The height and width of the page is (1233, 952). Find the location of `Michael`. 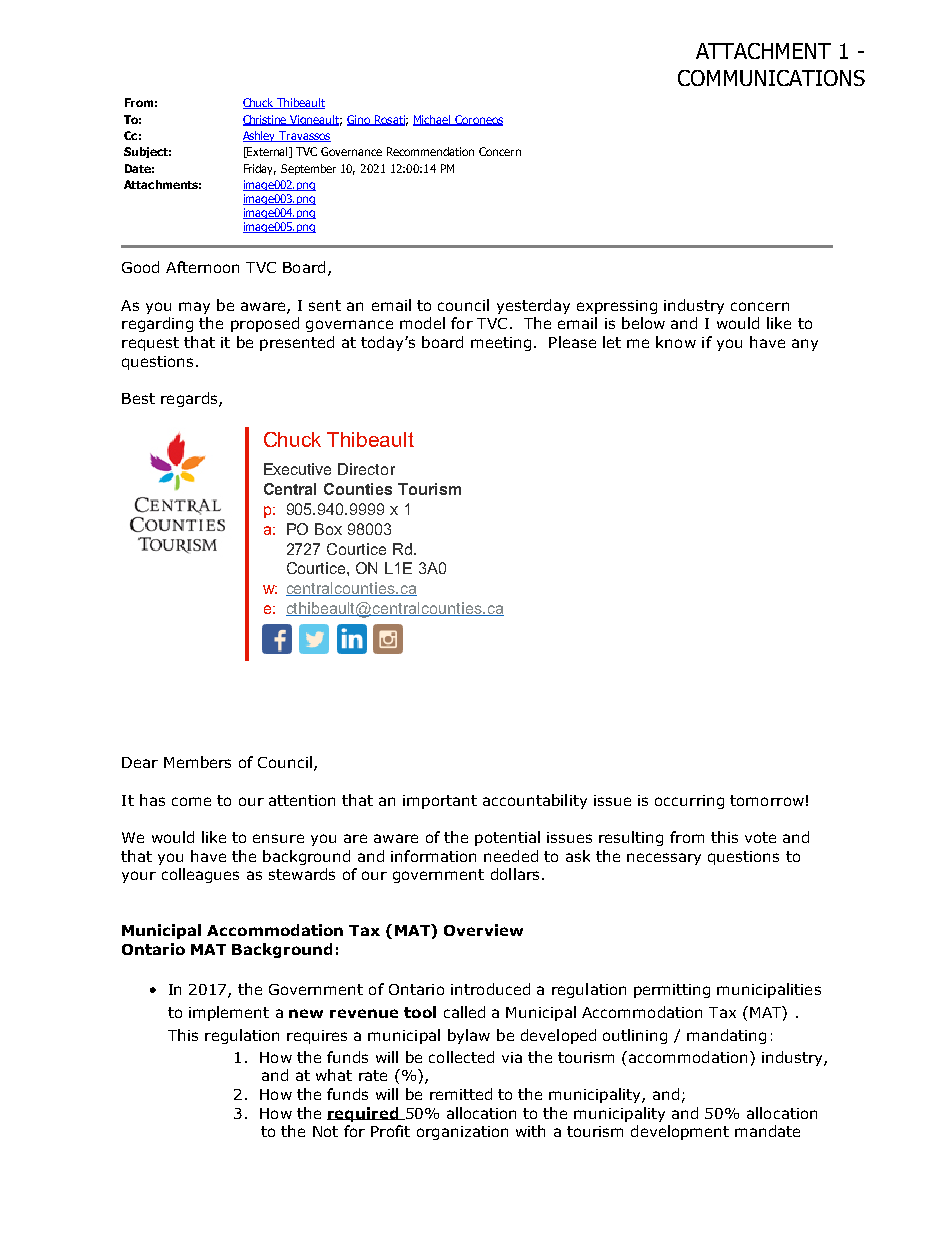

Michael is located at coordinates (433, 120).
